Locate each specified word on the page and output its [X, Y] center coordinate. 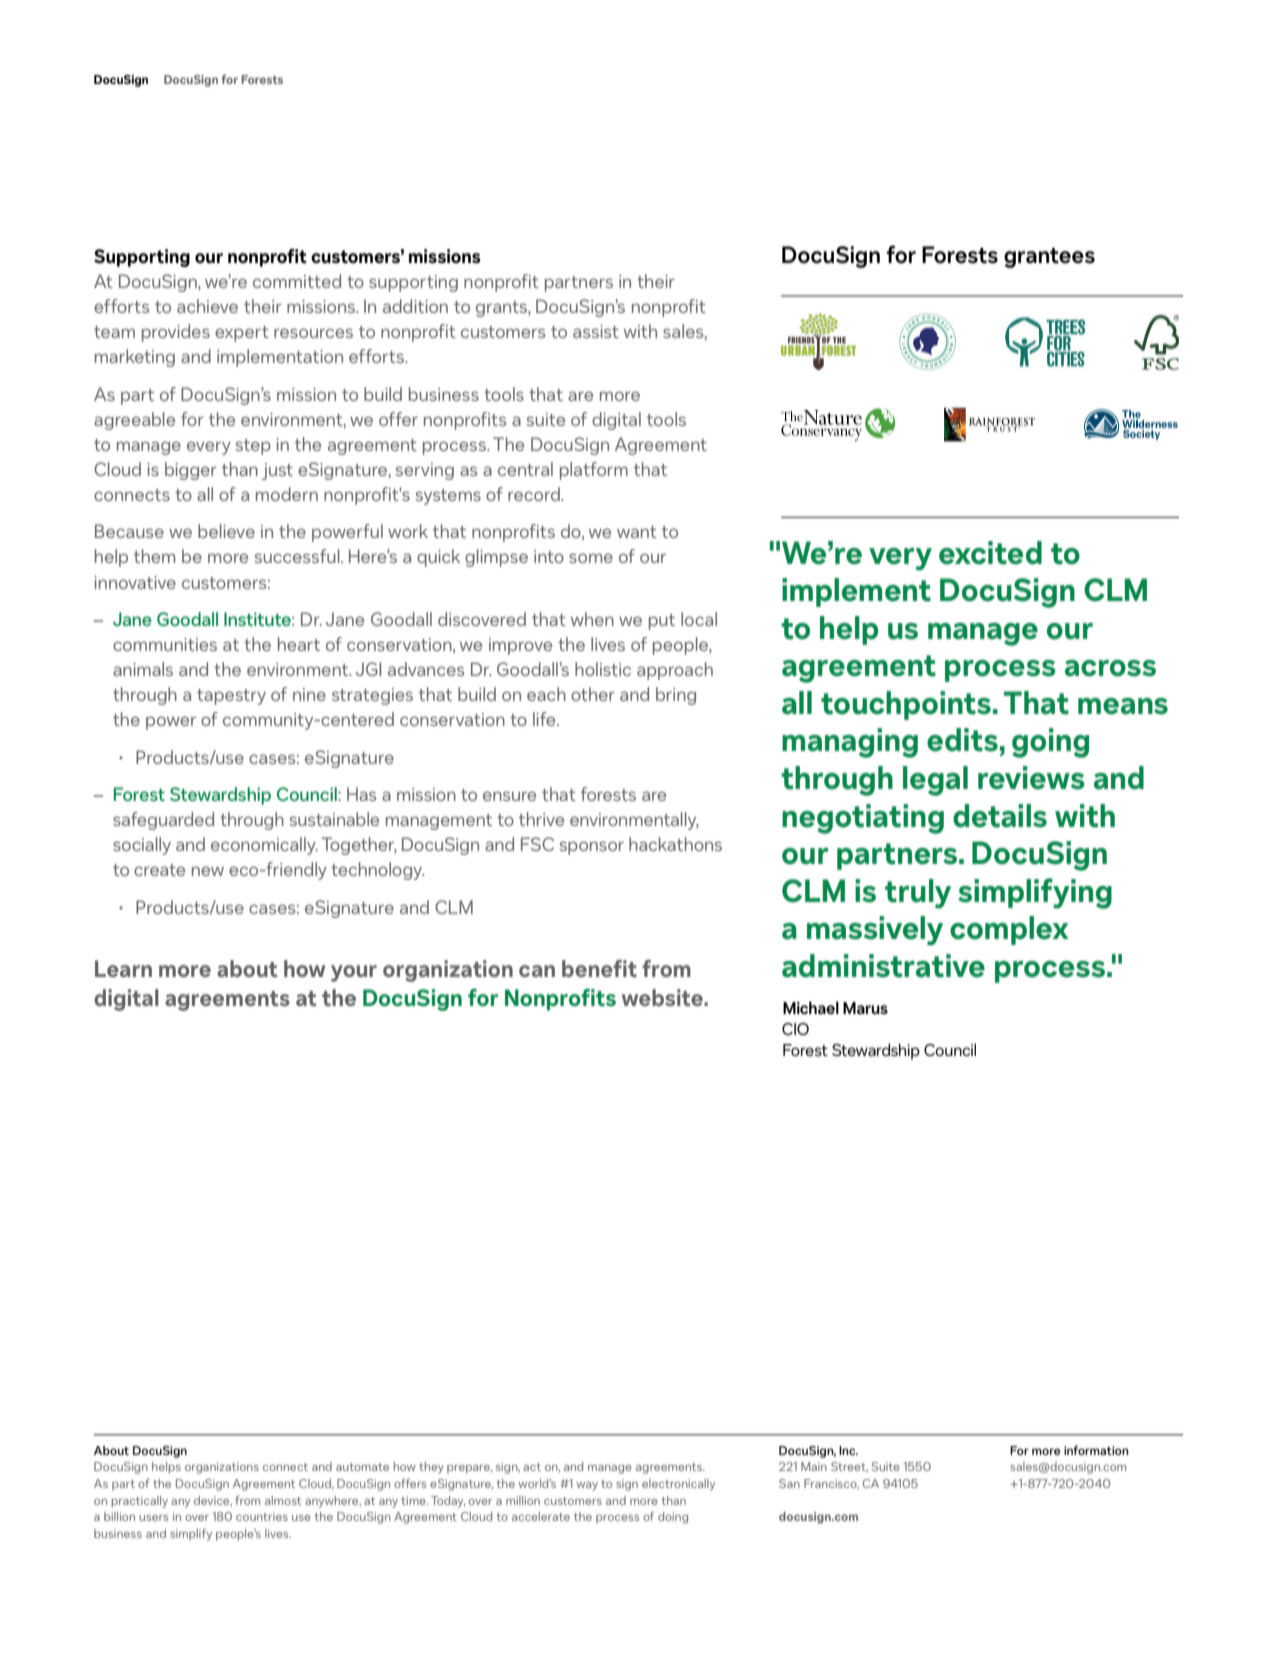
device [213, 1501]
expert [242, 334]
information [1096, 1450]
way [587, 1486]
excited [990, 553]
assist [596, 331]
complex [1009, 930]
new [208, 871]
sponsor [591, 848]
